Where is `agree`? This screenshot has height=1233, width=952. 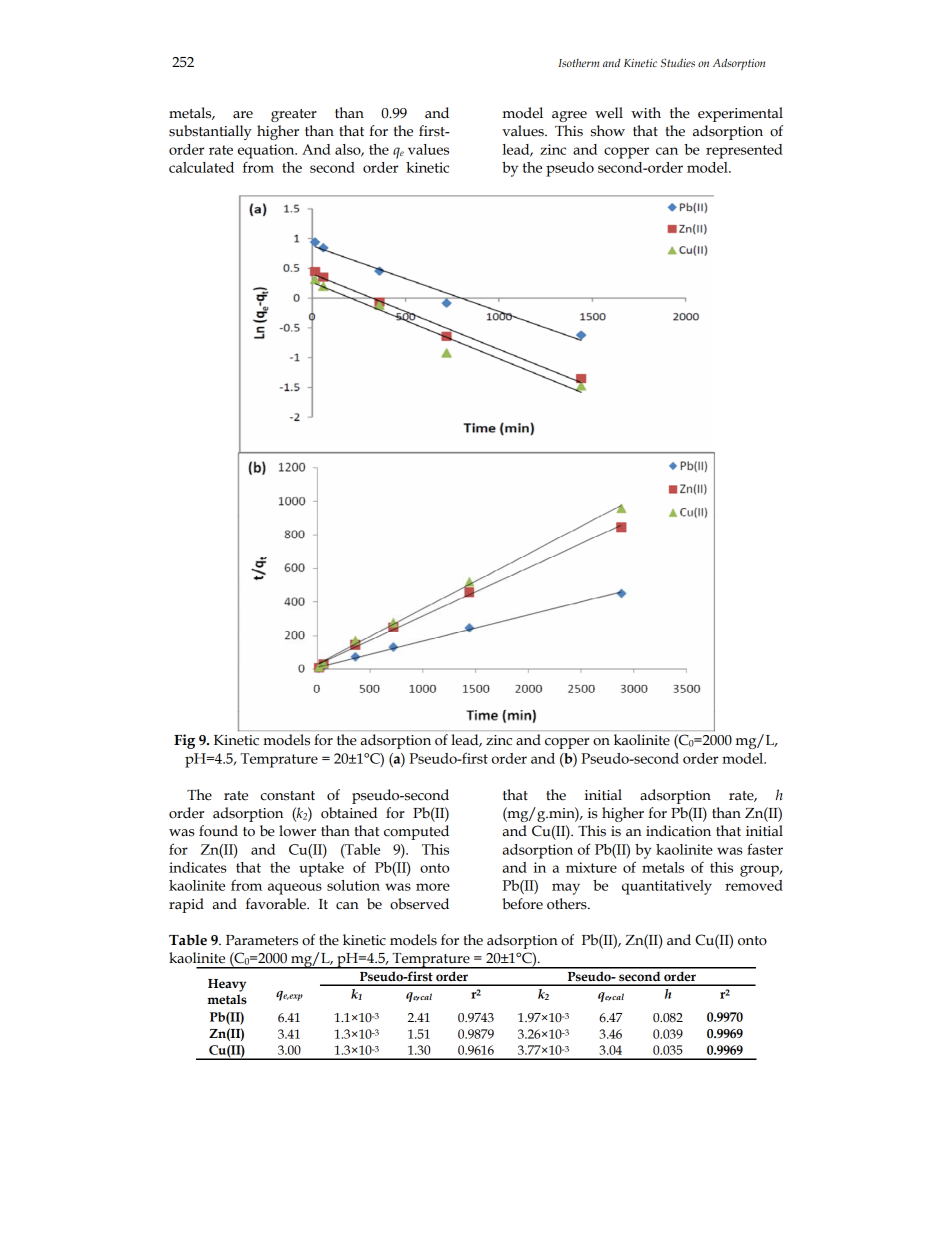 agree is located at coordinates (569, 116).
